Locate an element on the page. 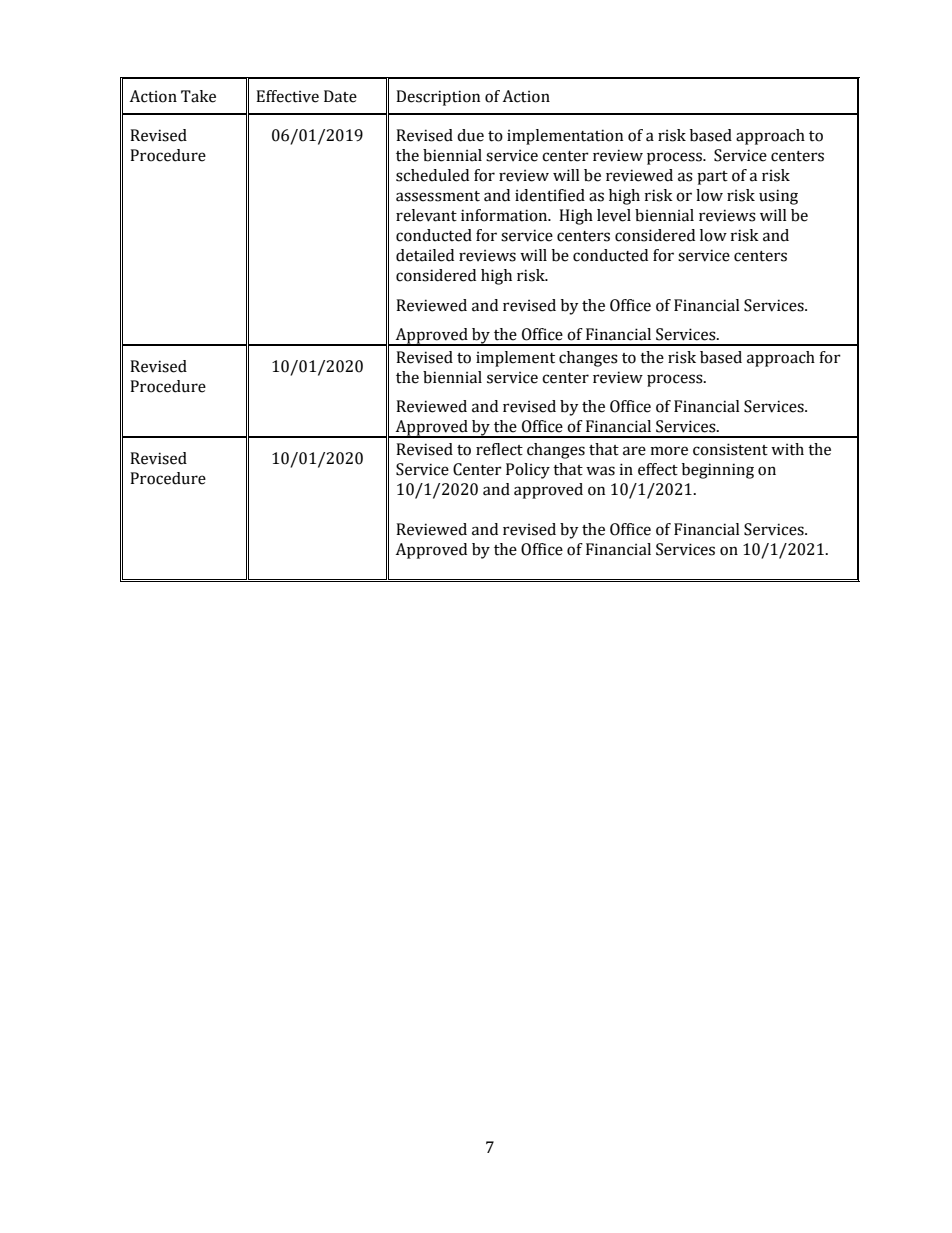  Description is located at coordinates (438, 98).
